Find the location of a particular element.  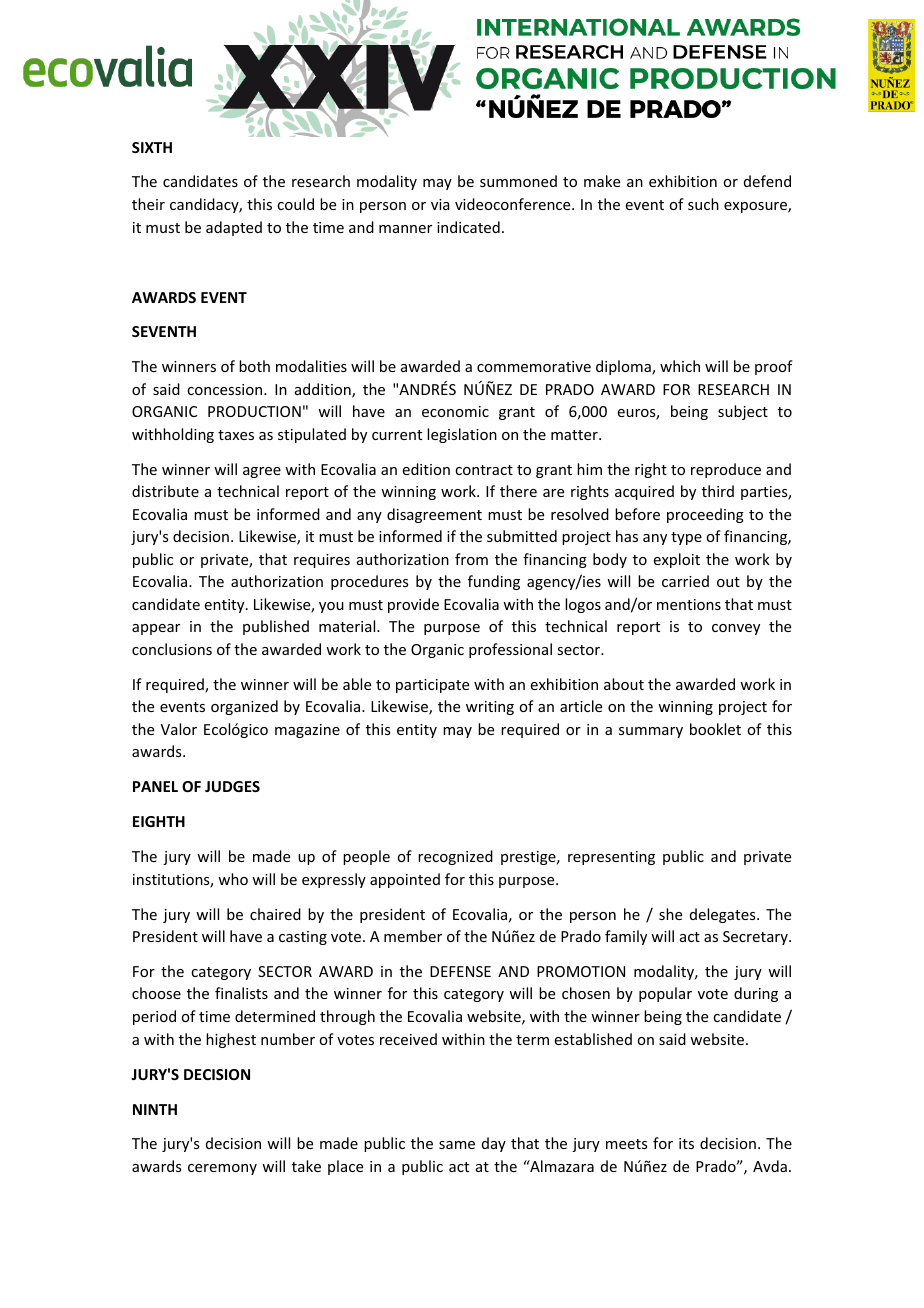

adapted is located at coordinates (234, 228).
